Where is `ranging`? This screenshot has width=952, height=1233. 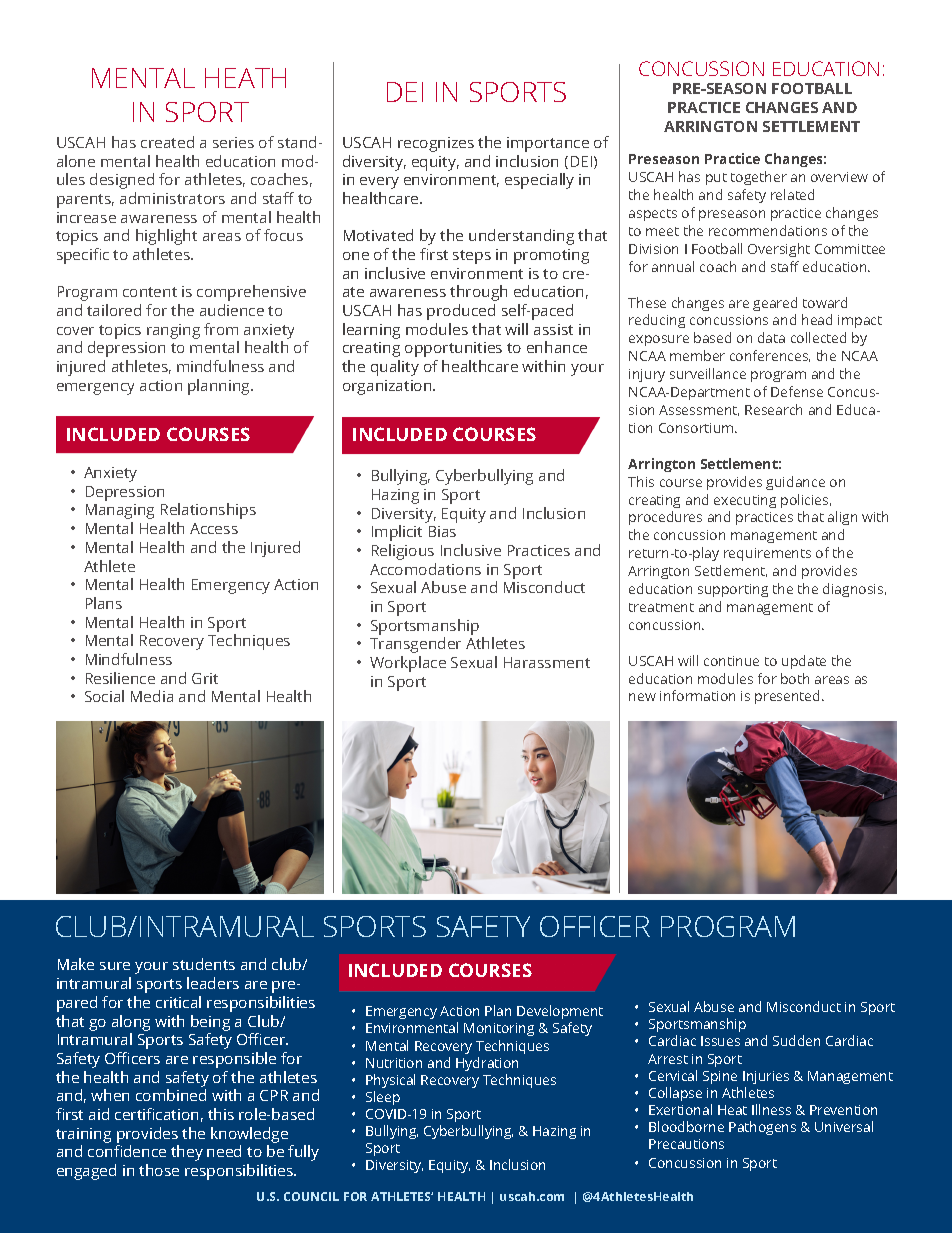 ranging is located at coordinates (173, 331).
